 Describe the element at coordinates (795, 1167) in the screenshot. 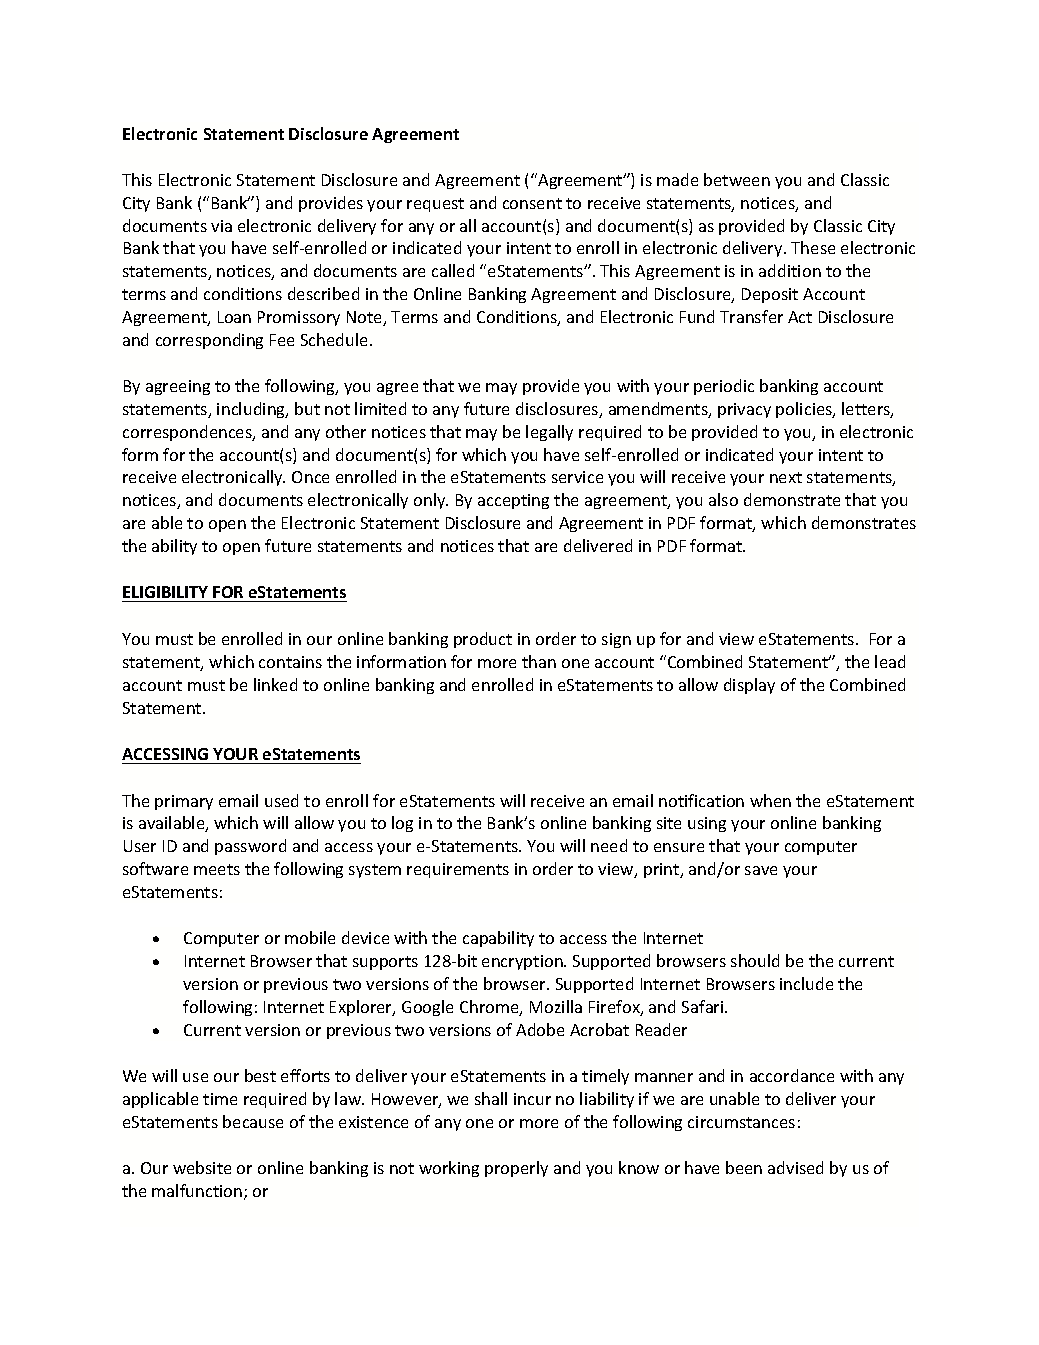

I see `advised` at that location.
